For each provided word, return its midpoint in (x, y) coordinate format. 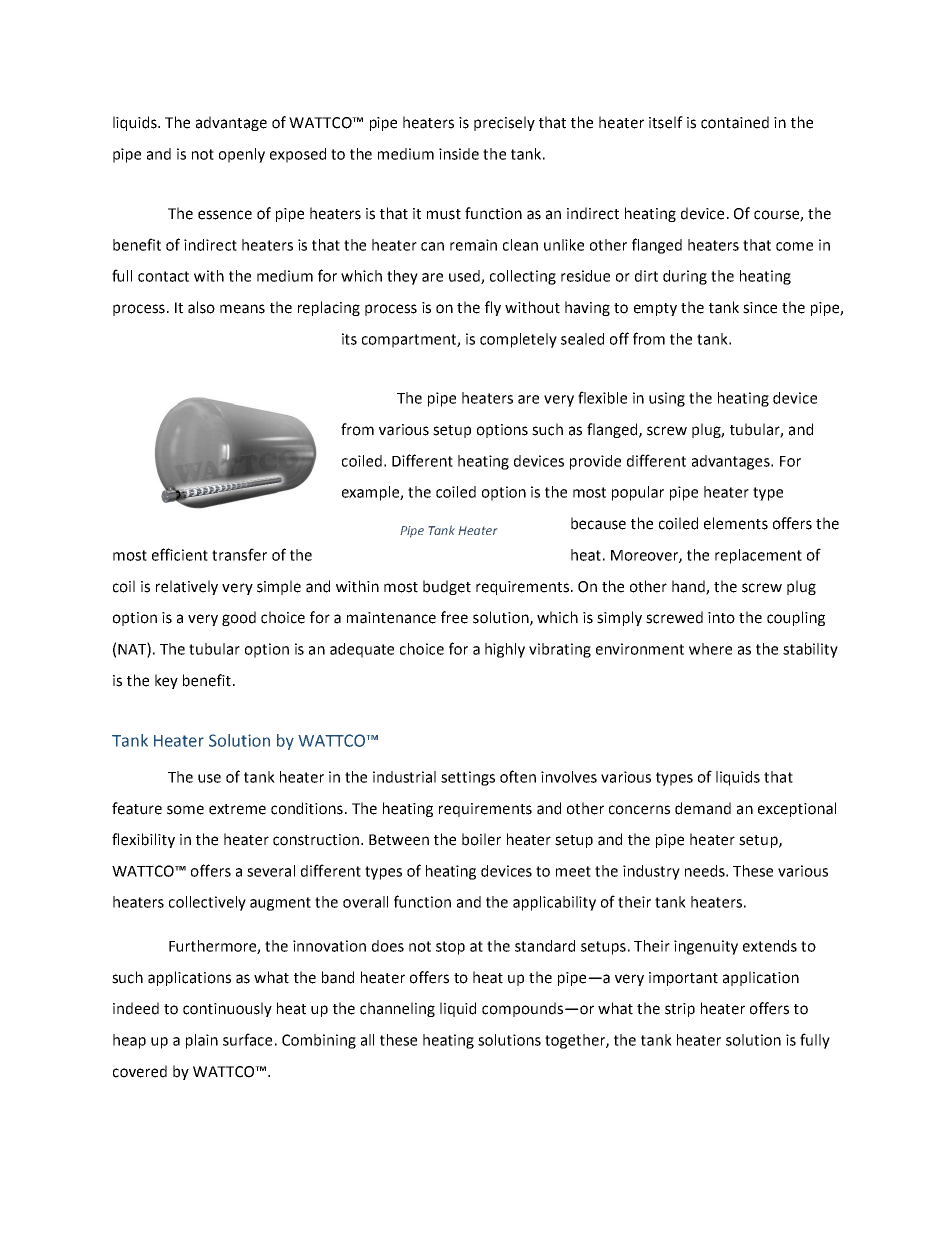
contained (735, 122)
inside (459, 154)
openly (242, 155)
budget (447, 587)
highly (505, 650)
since (760, 308)
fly (493, 308)
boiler (481, 839)
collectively (207, 903)
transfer (239, 554)
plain (202, 1041)
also (201, 307)
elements (736, 523)
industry (651, 872)
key (166, 681)
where (710, 649)
